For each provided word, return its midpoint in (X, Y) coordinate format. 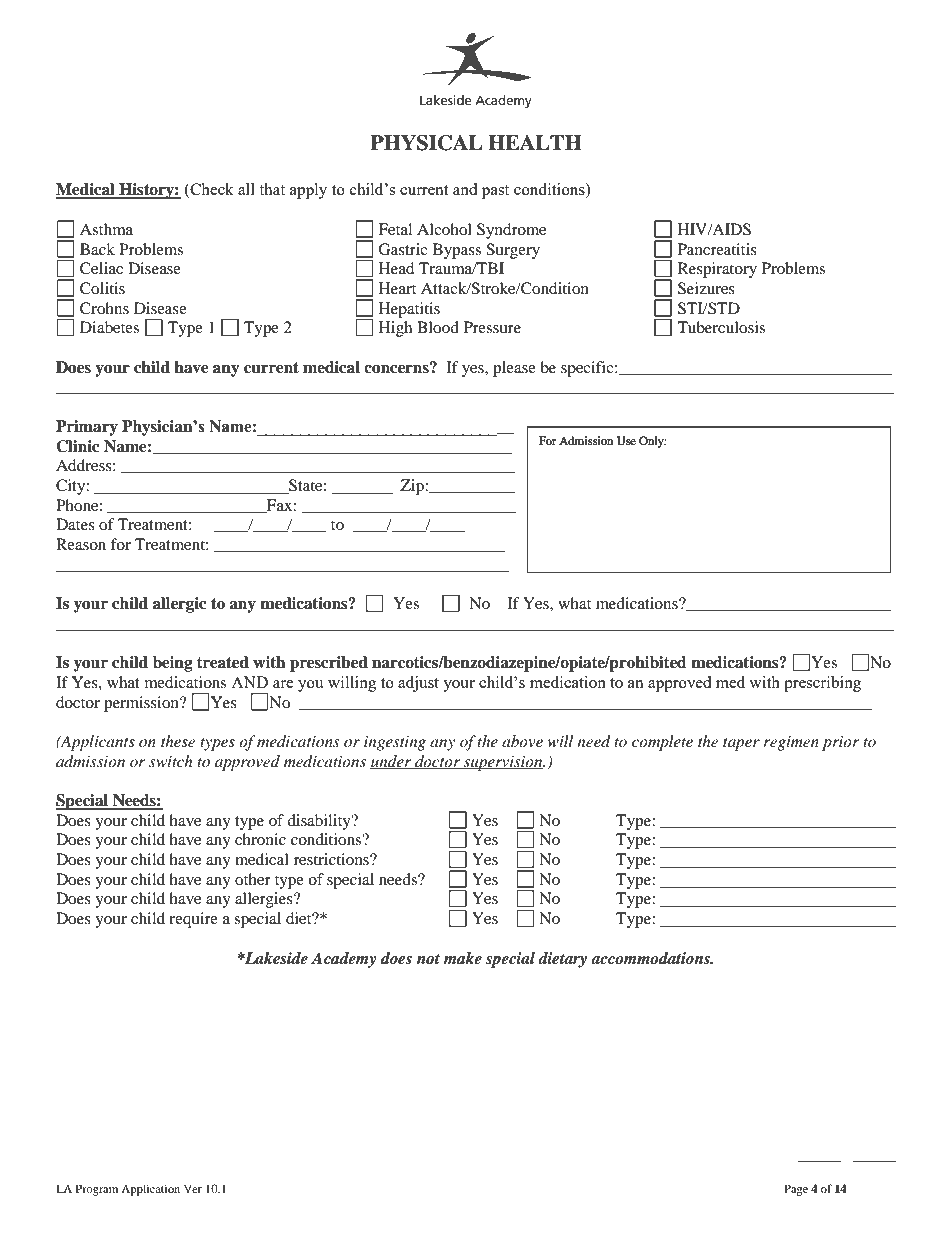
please (514, 369)
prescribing (822, 684)
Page (796, 1190)
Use (626, 441)
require (193, 920)
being (173, 664)
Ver (193, 1188)
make (462, 958)
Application (150, 1190)
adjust (418, 684)
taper (741, 744)
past (495, 192)
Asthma (106, 229)
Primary (87, 428)
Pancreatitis (717, 249)
